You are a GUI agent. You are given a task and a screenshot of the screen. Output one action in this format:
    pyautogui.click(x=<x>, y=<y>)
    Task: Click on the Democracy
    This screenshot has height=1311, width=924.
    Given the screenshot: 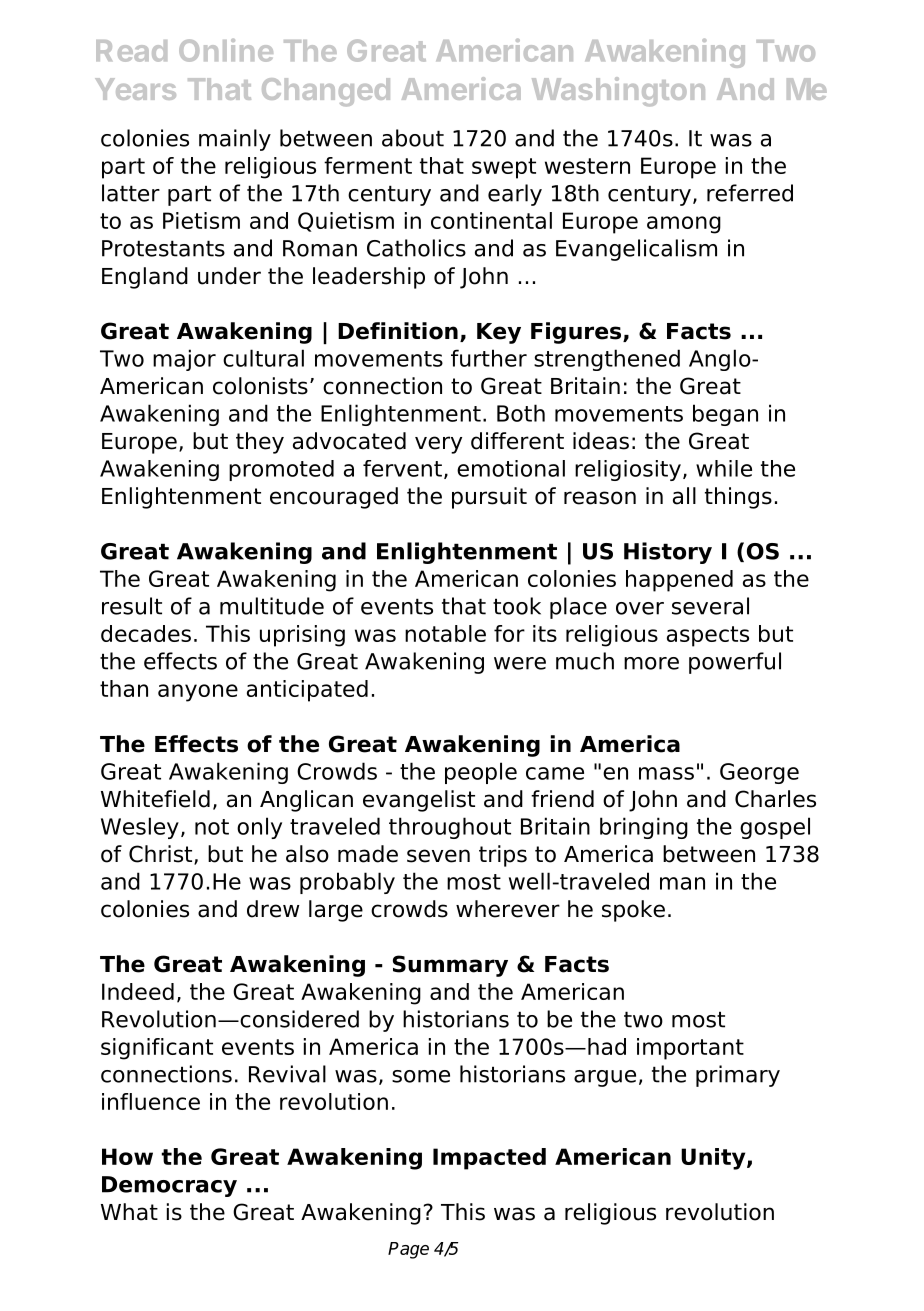 What is the action you would take?
    pyautogui.click(x=169, y=1186)
